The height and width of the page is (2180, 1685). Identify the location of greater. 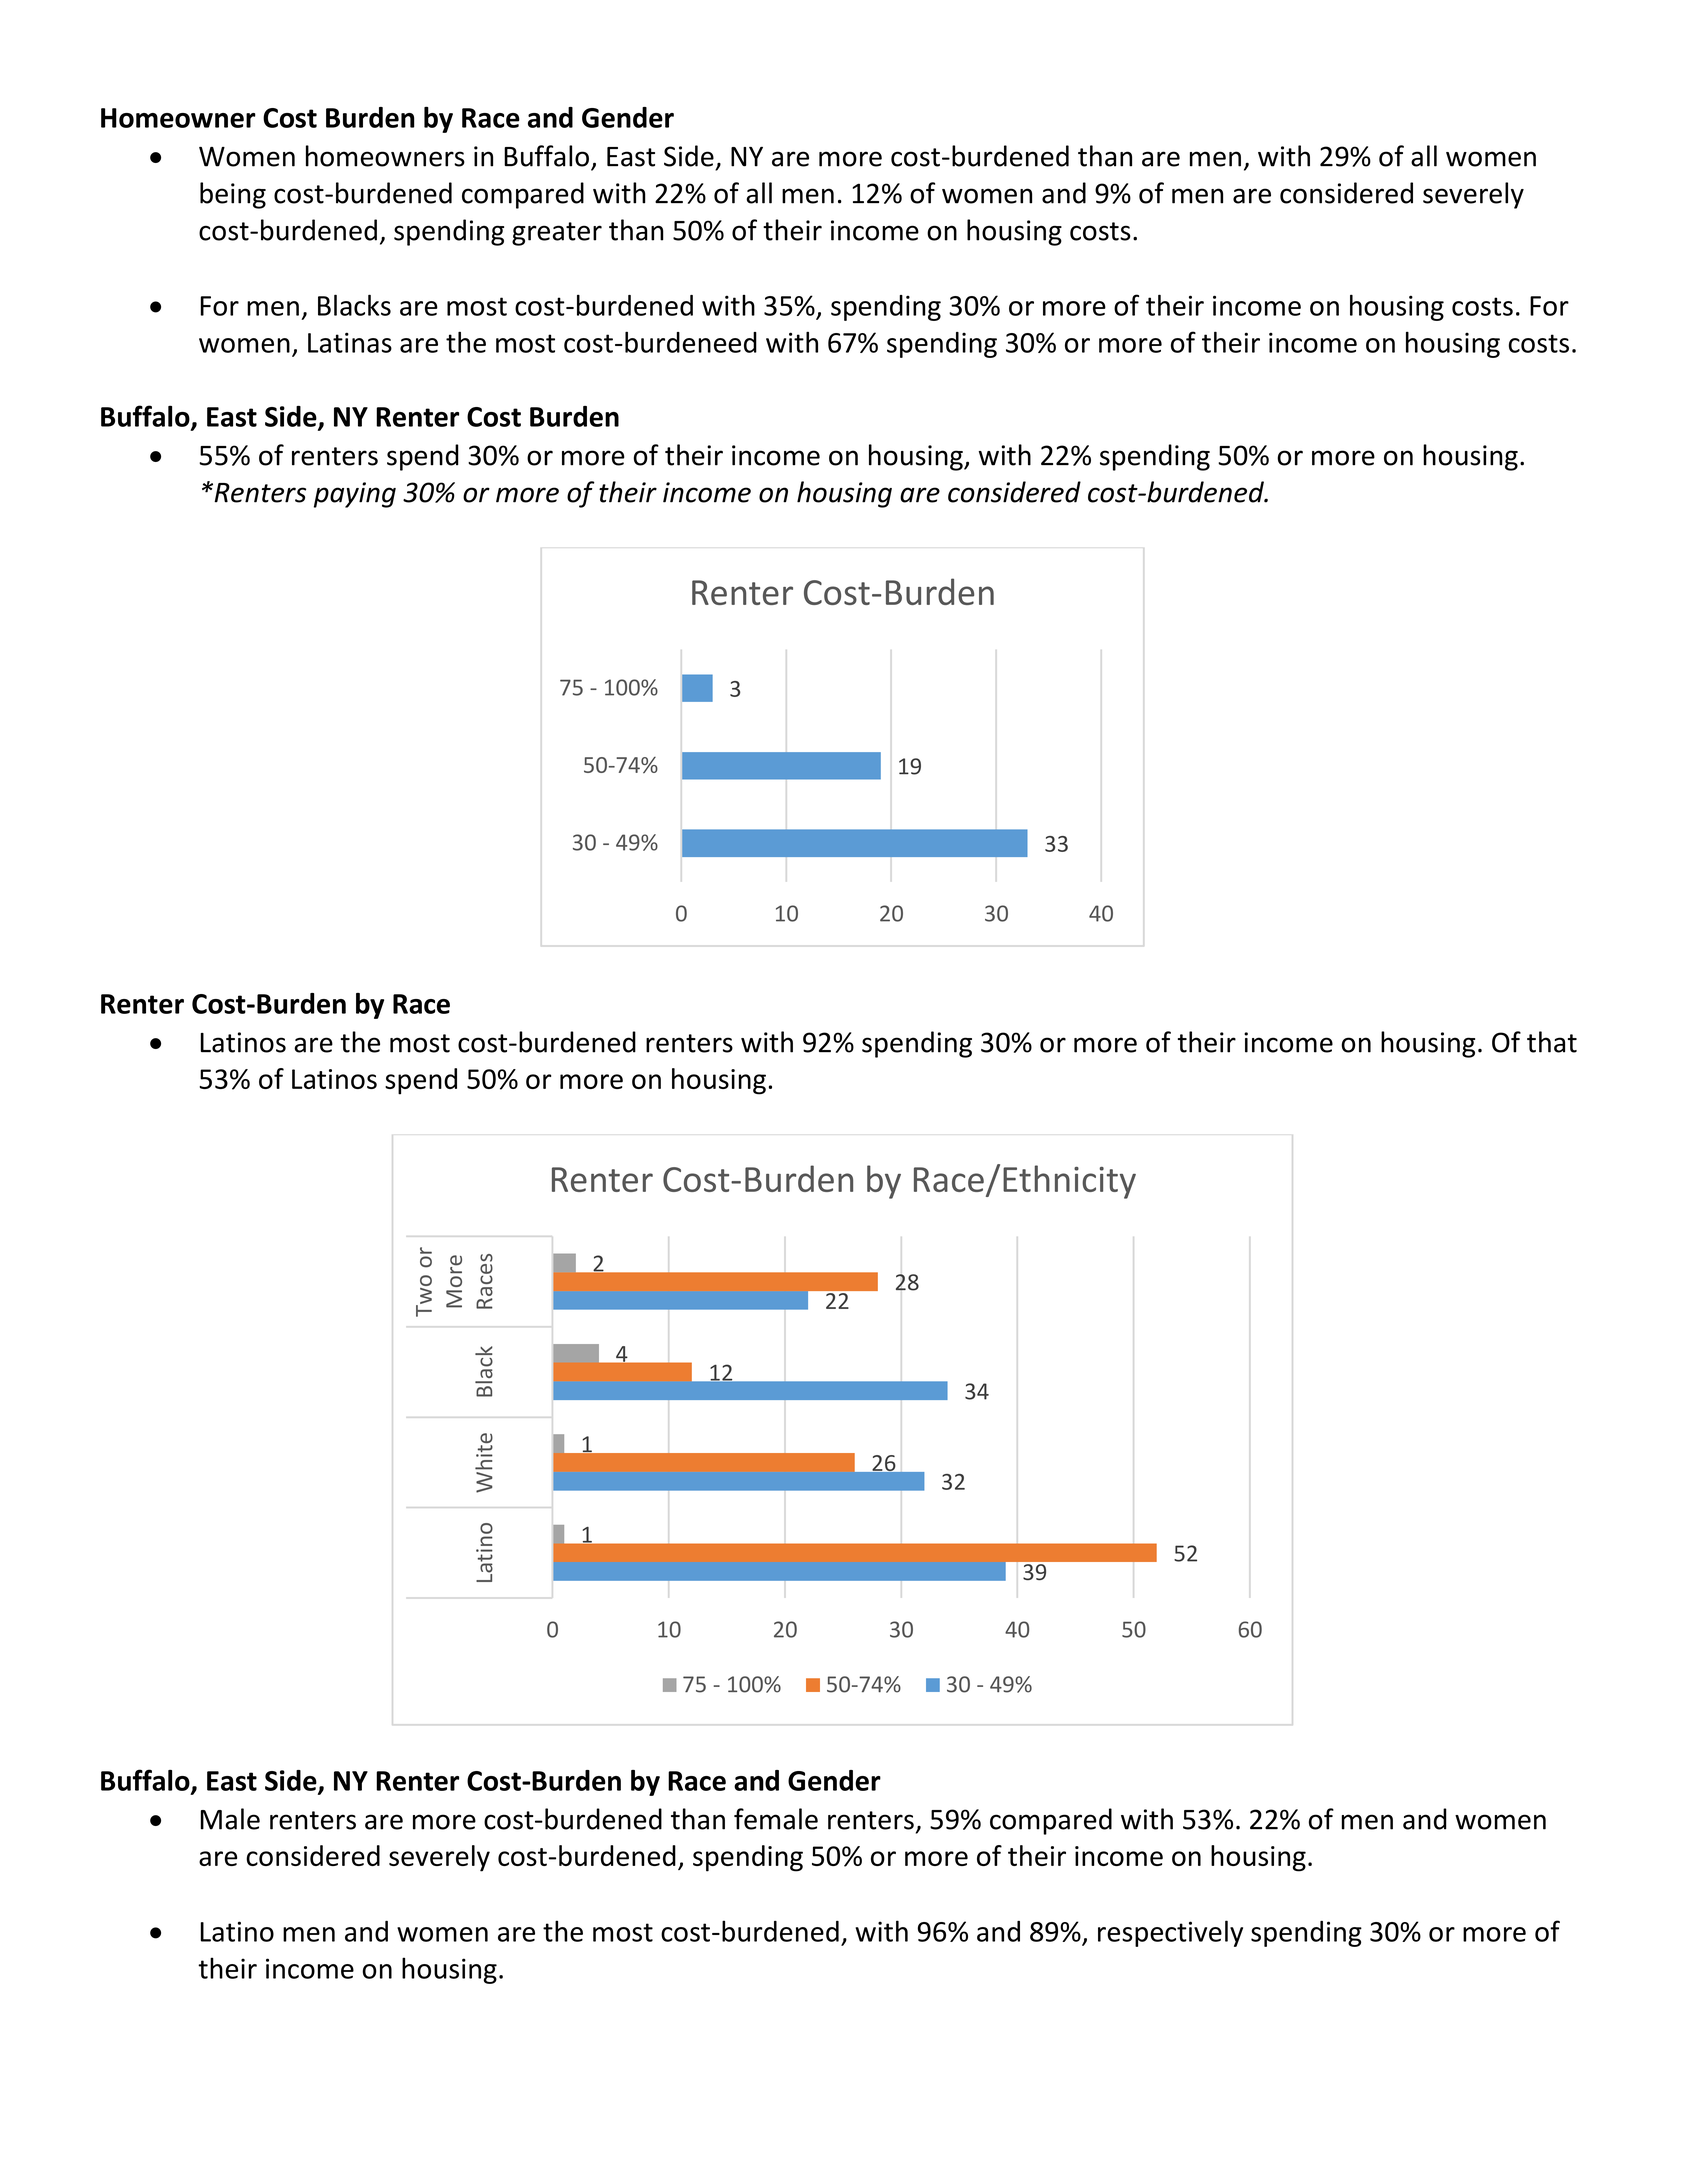
(557, 234).
